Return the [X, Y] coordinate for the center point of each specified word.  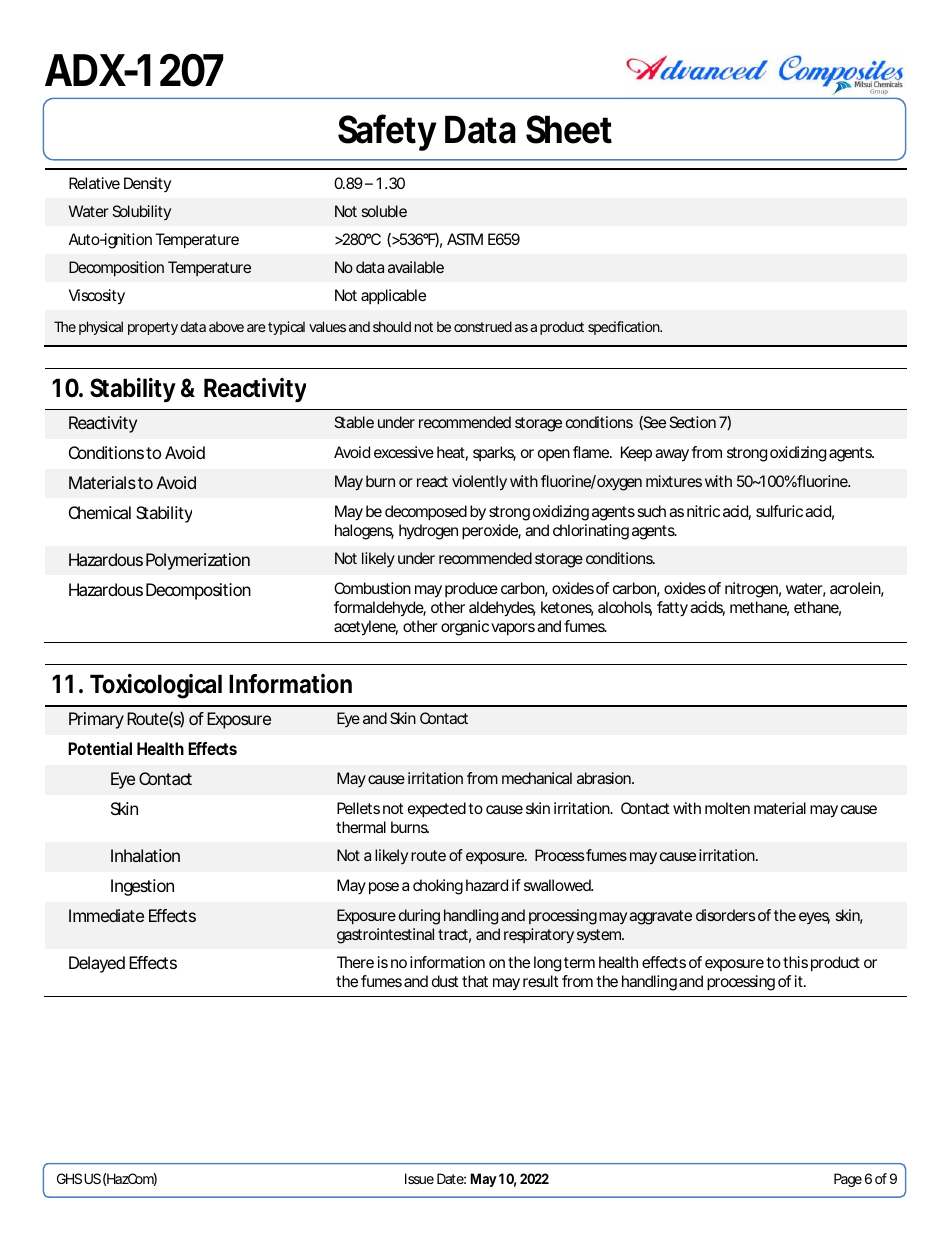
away [672, 455]
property [153, 328]
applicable [393, 297]
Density [147, 184]
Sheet [569, 129]
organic [465, 628]
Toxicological [156, 686]
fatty [672, 609]
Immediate [106, 915]
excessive [404, 452]
